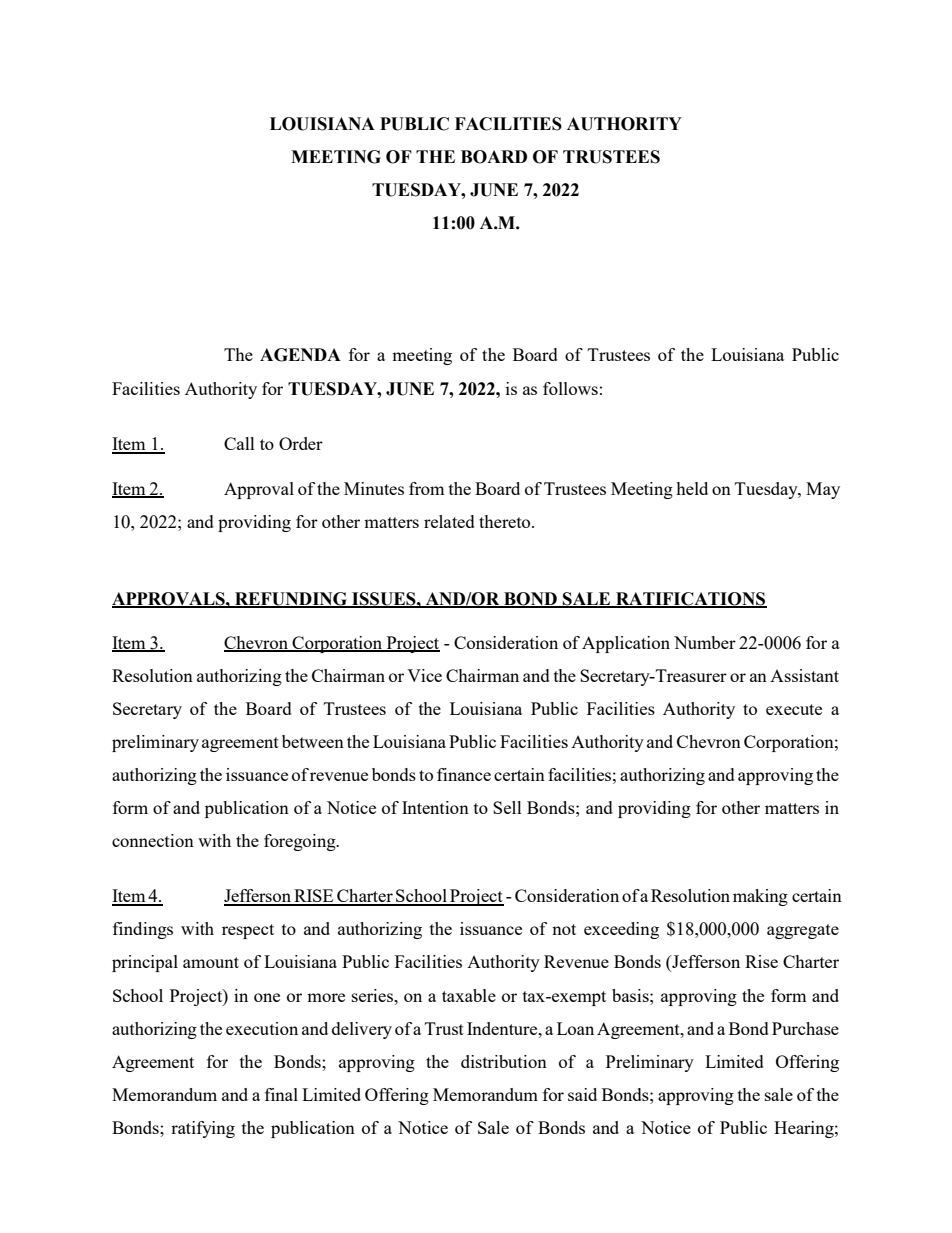 This screenshot has width=952, height=1233. I want to click on ratifying, so click(203, 1129).
